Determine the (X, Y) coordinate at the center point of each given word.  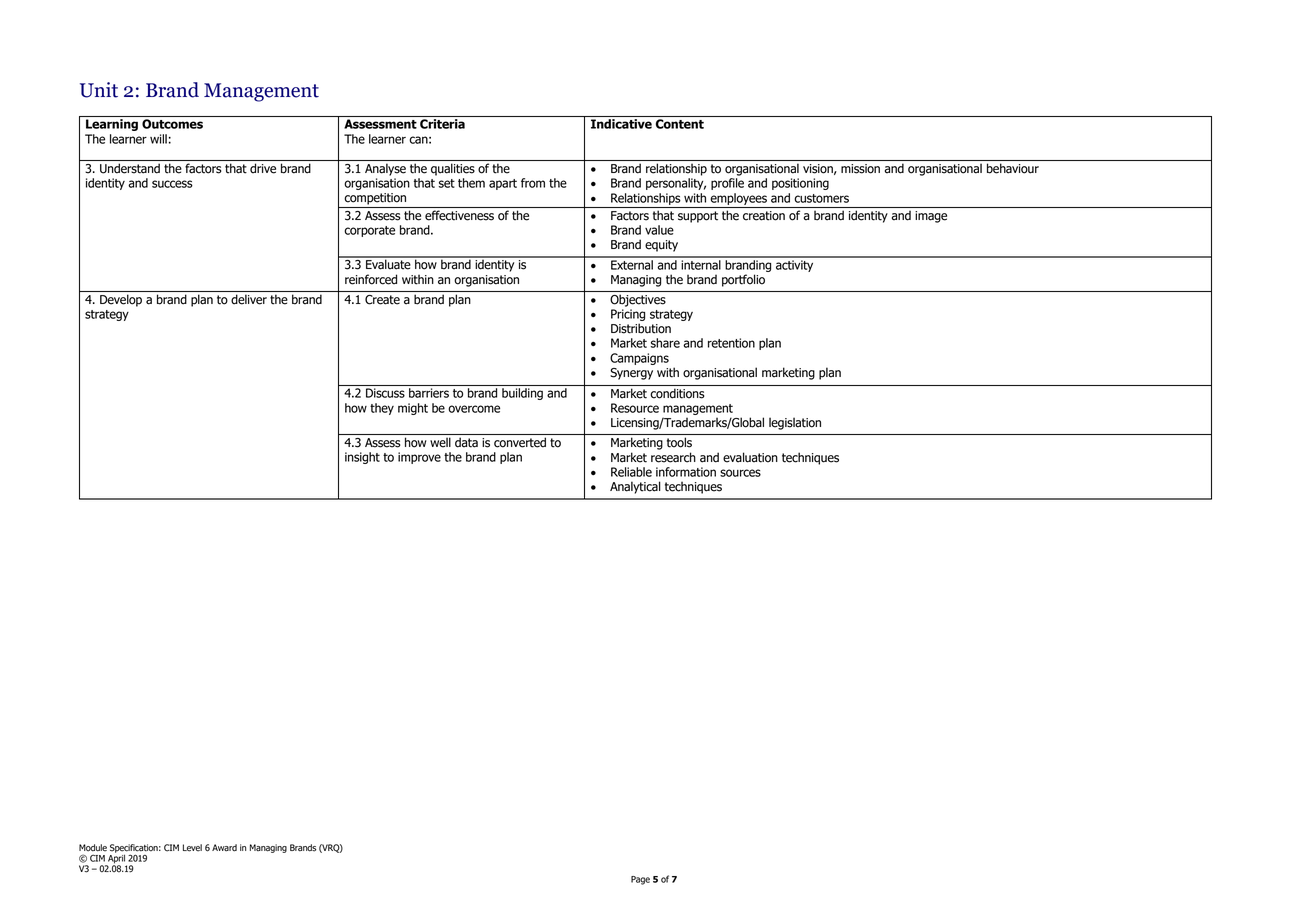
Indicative (621, 124)
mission (860, 169)
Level (192, 848)
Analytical (635, 487)
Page (640, 880)
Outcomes (172, 124)
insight (362, 458)
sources (740, 473)
